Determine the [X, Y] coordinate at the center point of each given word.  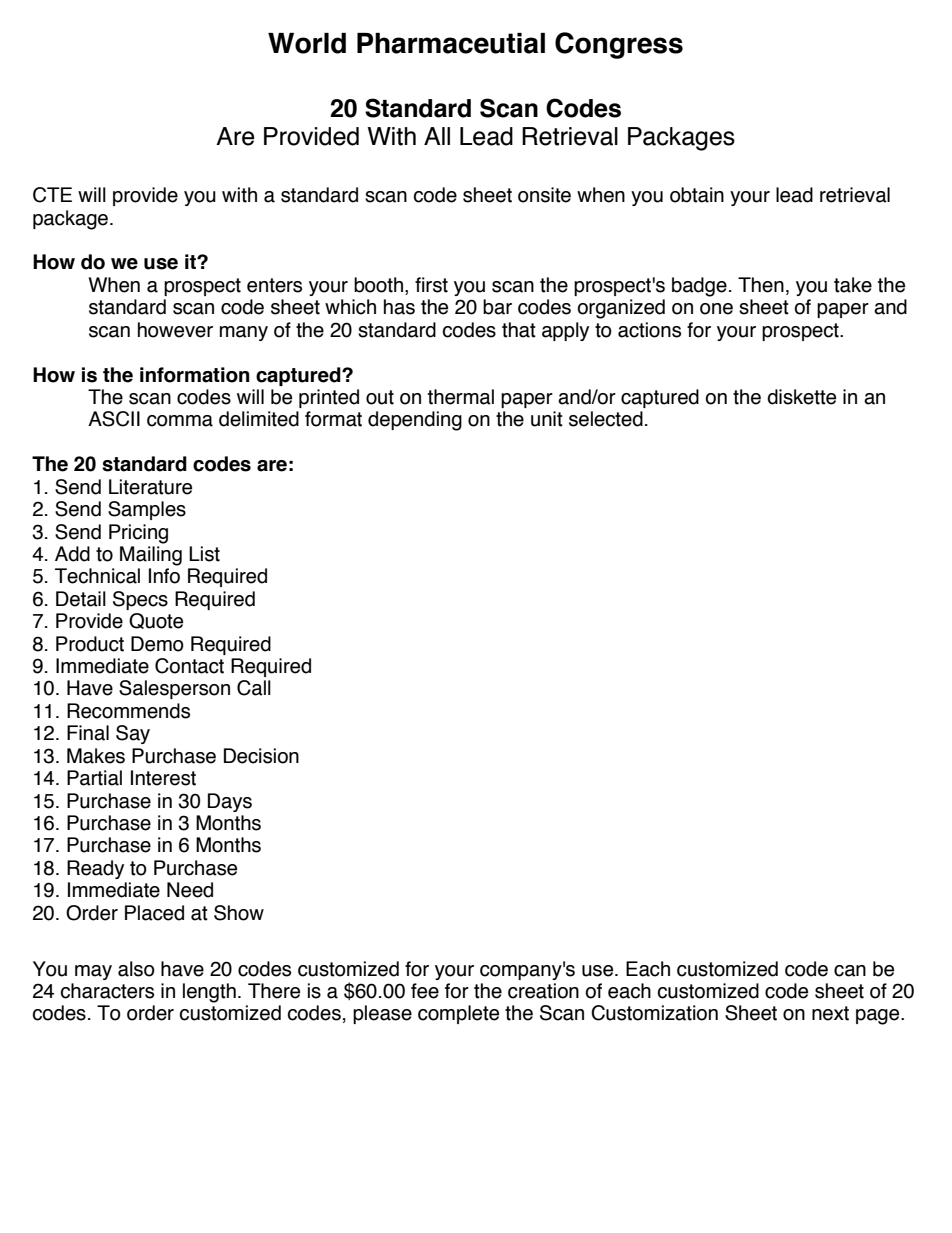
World [307, 43]
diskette [801, 397]
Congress [619, 45]
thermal [461, 397]
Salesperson [174, 689]
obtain [697, 195]
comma [180, 421]
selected [606, 419]
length [209, 993]
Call [254, 688]
